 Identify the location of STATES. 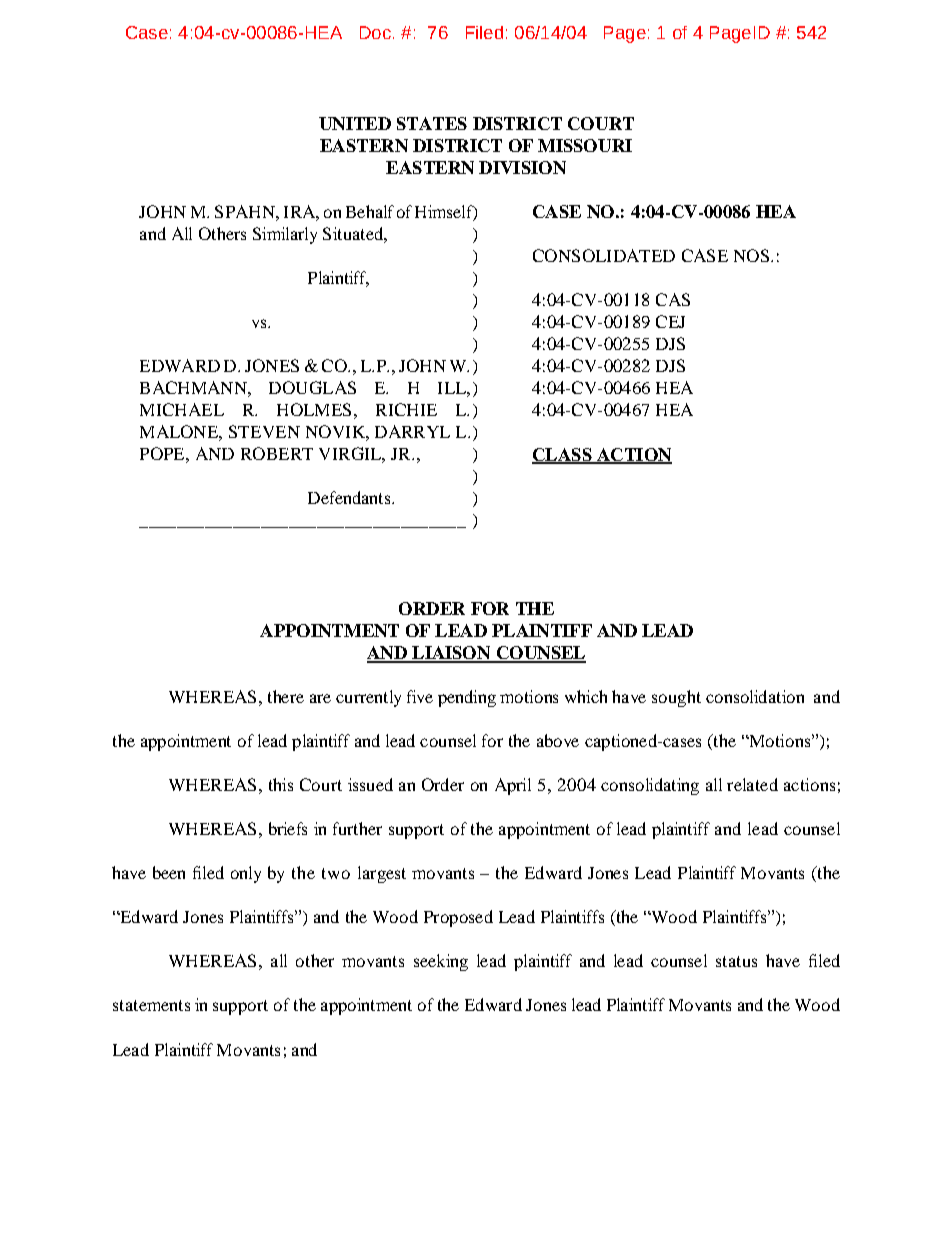
(432, 123).
